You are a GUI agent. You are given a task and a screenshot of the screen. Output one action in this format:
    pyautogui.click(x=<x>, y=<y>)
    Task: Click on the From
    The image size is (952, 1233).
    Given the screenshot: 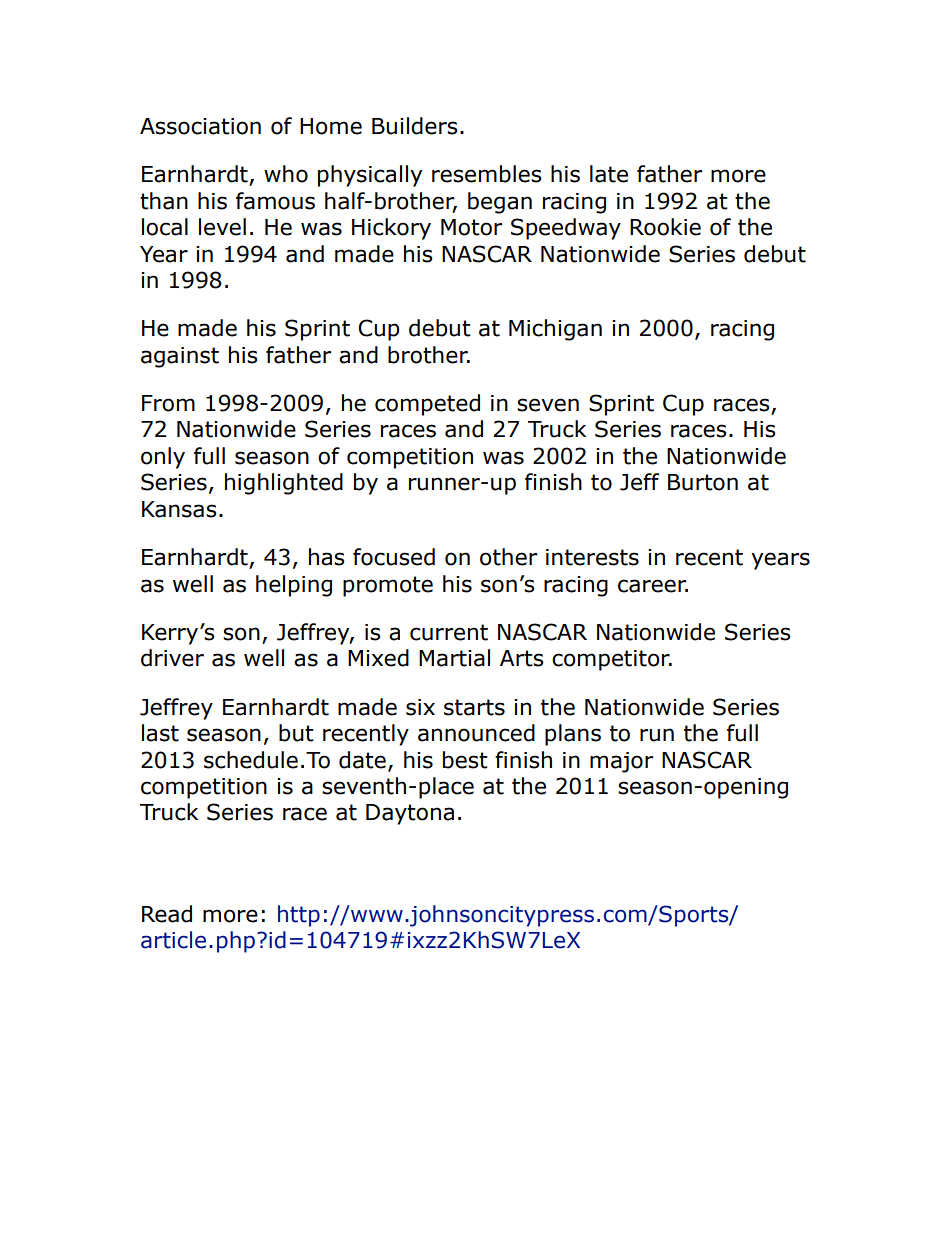 What is the action you would take?
    pyautogui.click(x=168, y=403)
